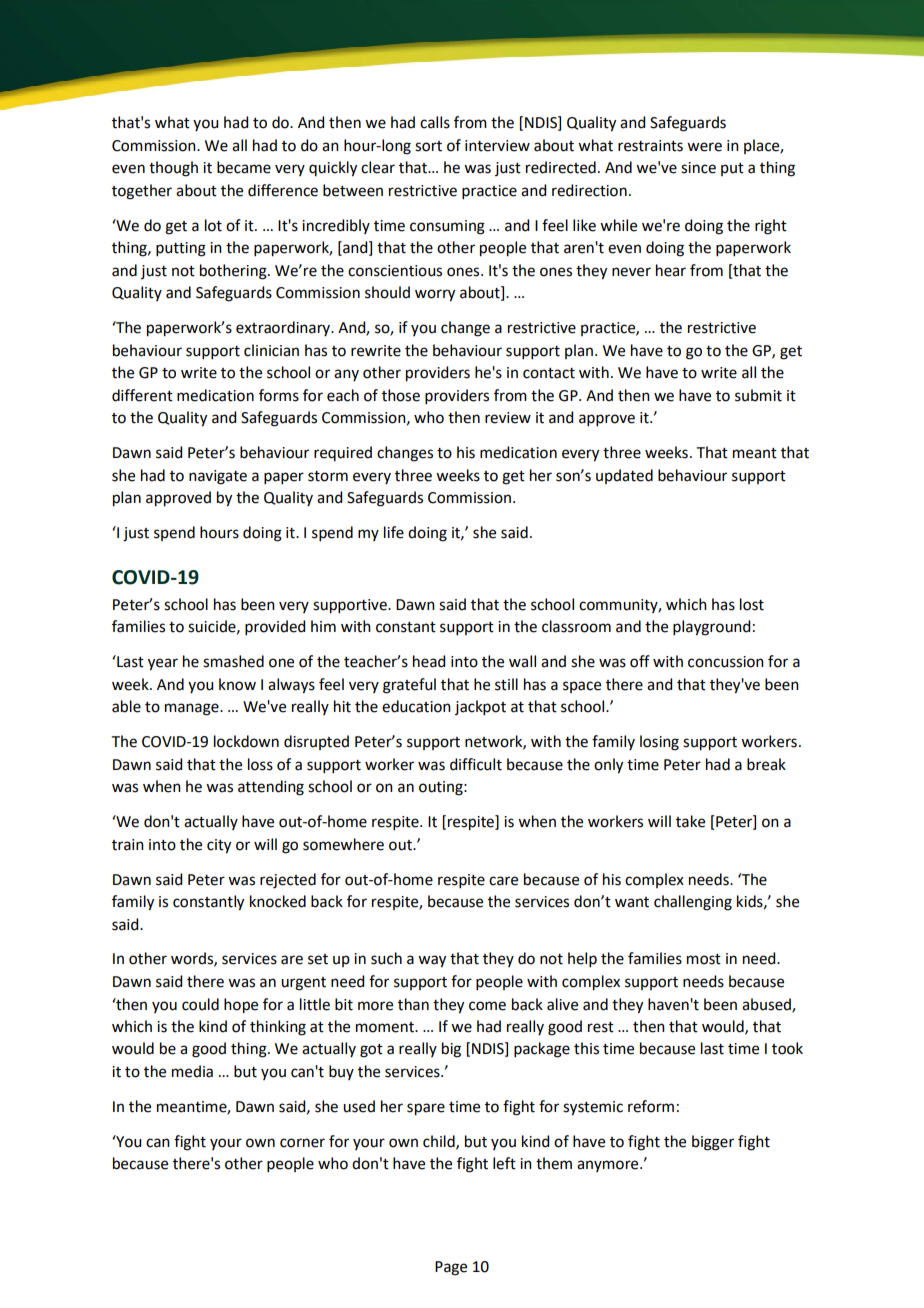  What do you see at coordinates (693, 903) in the image?
I see `challenging` at bounding box center [693, 903].
